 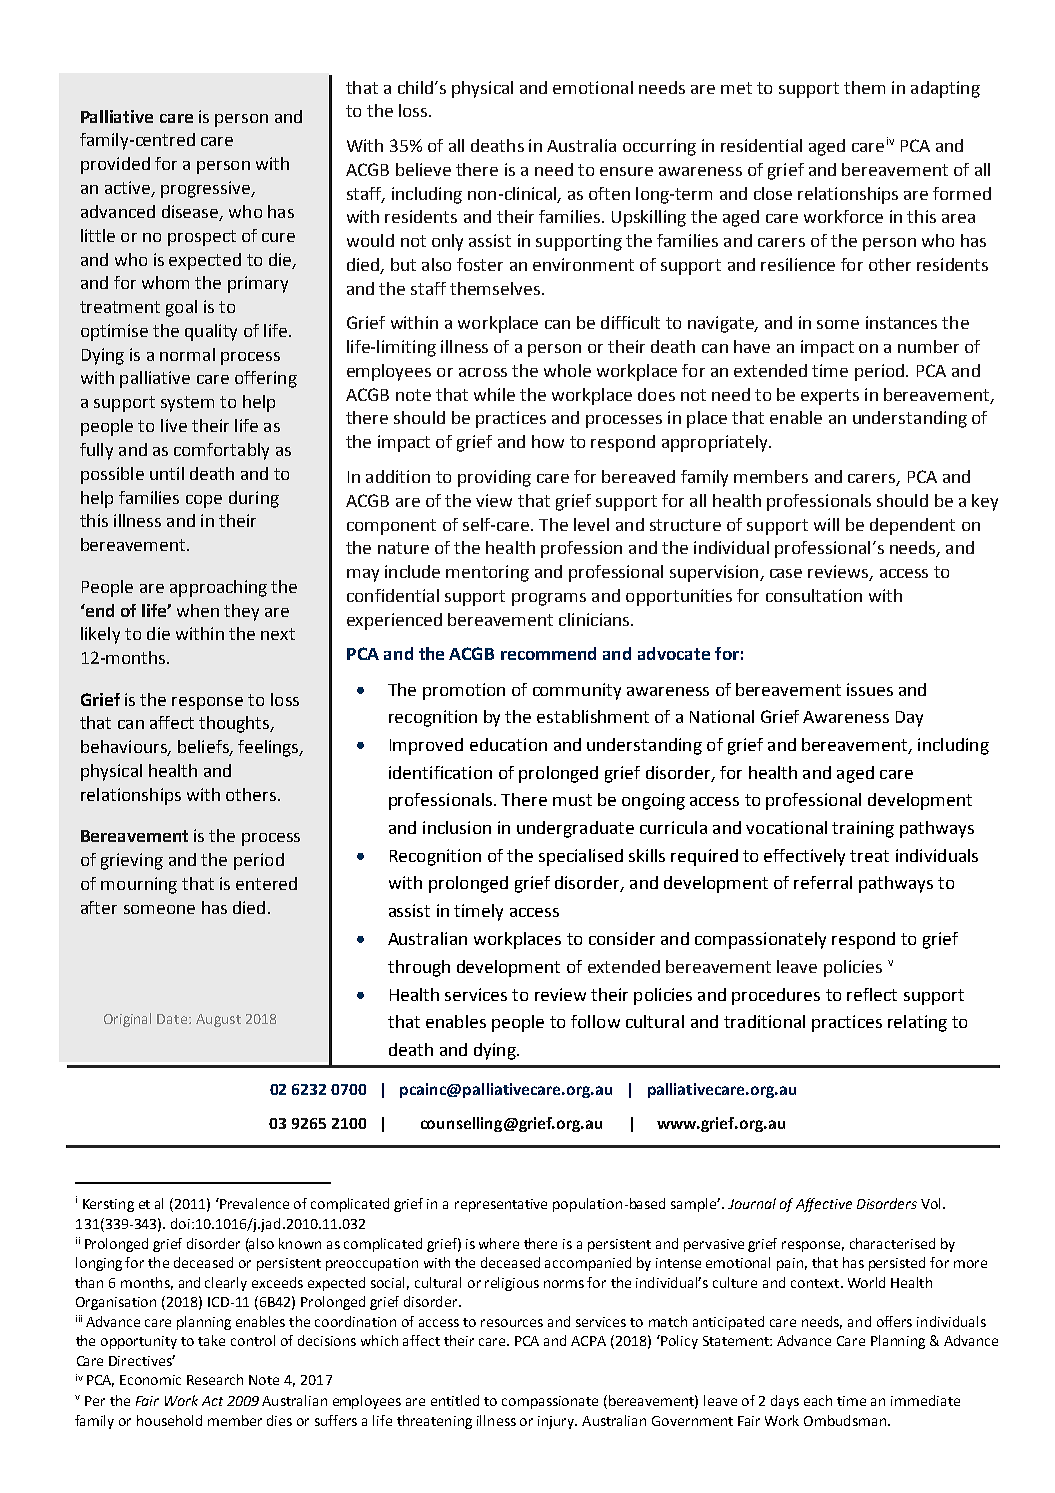 I want to click on Date, so click(x=173, y=1019).
